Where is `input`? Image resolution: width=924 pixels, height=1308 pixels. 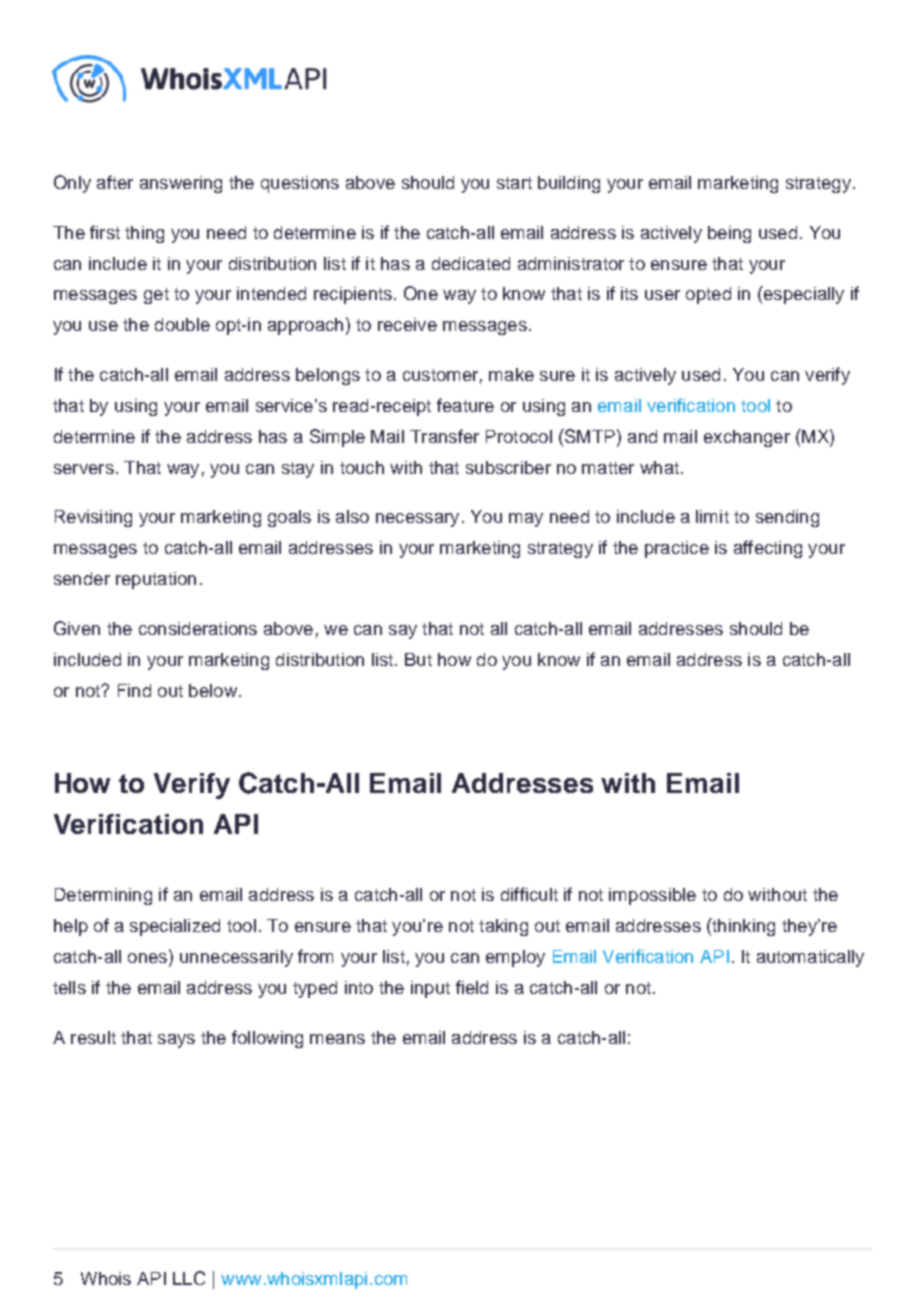
input is located at coordinates (430, 989).
